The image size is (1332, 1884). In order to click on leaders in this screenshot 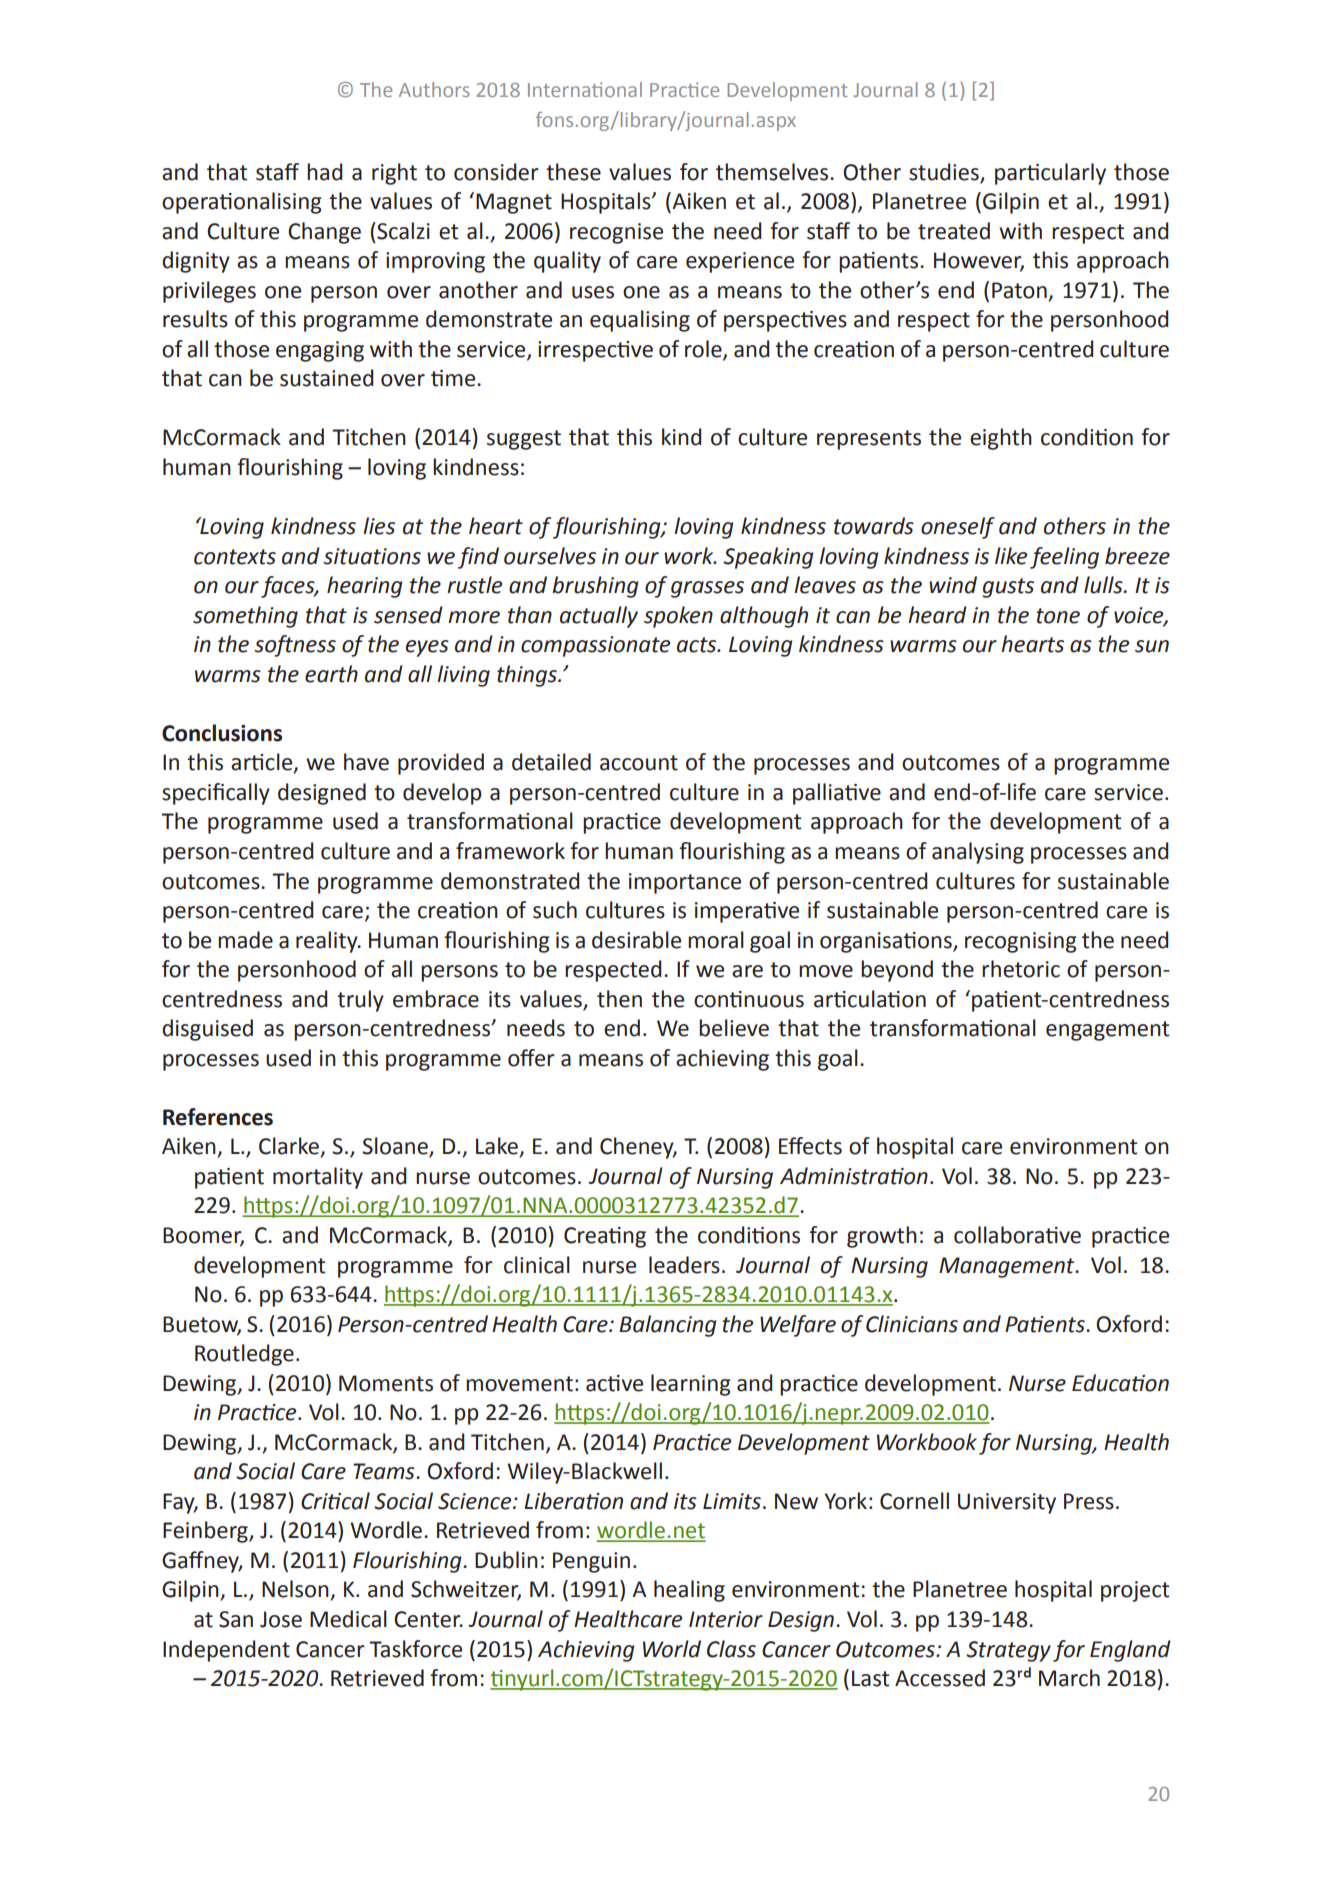, I will do `click(684, 1265)`.
